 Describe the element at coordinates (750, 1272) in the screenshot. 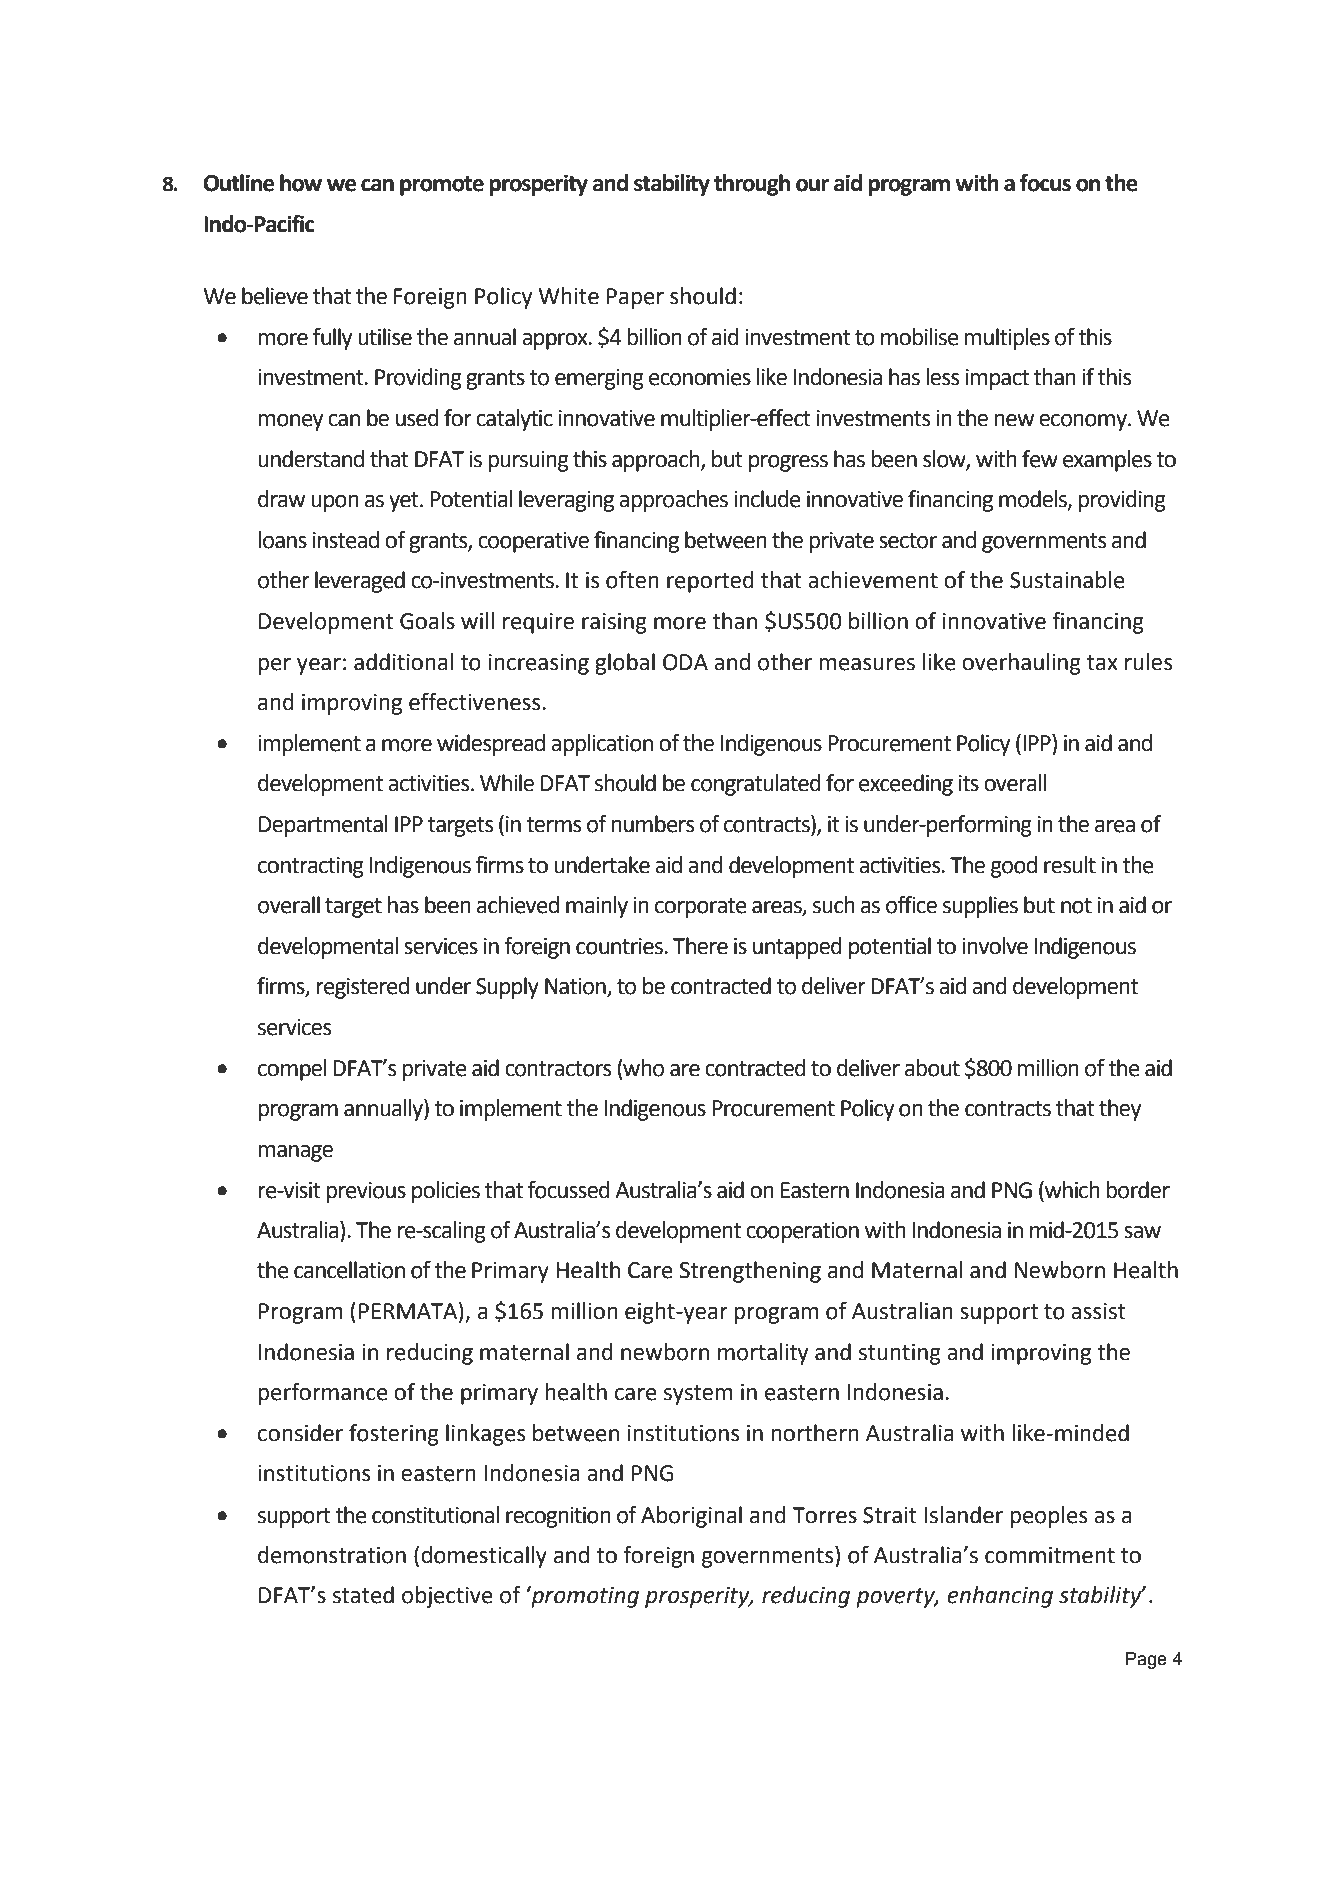

I see `Strengthening` at that location.
